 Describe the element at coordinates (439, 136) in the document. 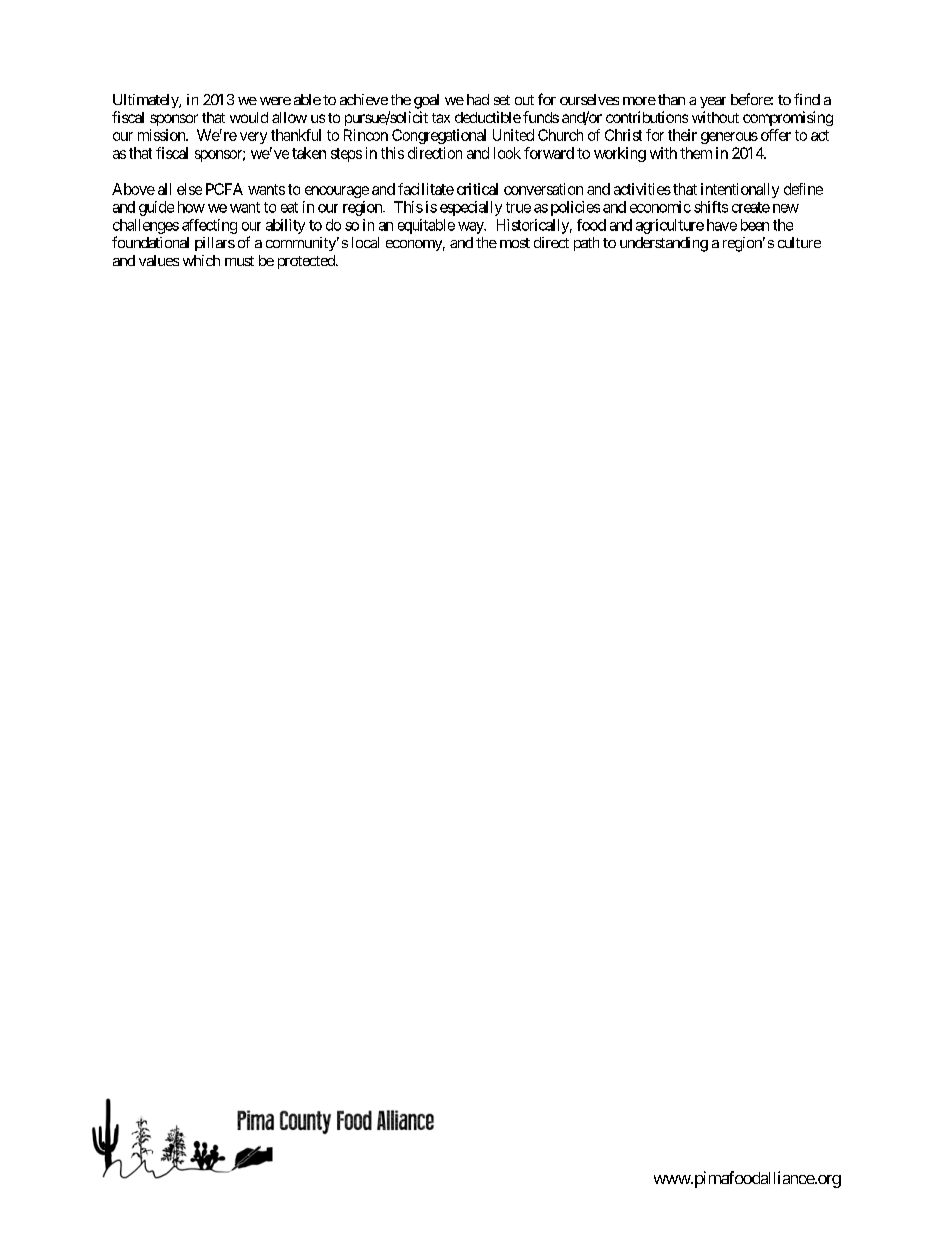

I see `Congregational` at that location.
